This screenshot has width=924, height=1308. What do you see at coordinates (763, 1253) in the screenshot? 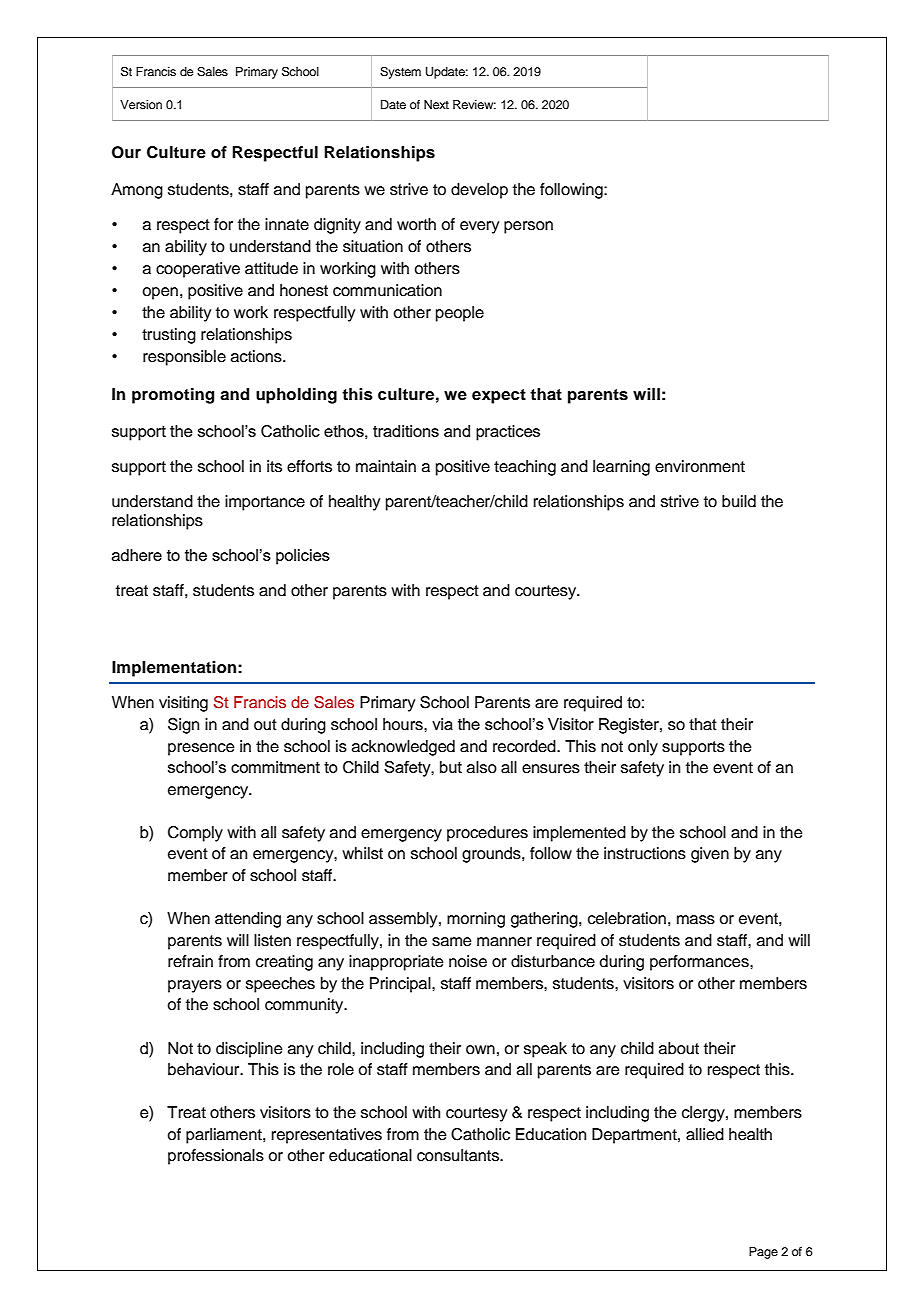
I see `Page` at bounding box center [763, 1253].
